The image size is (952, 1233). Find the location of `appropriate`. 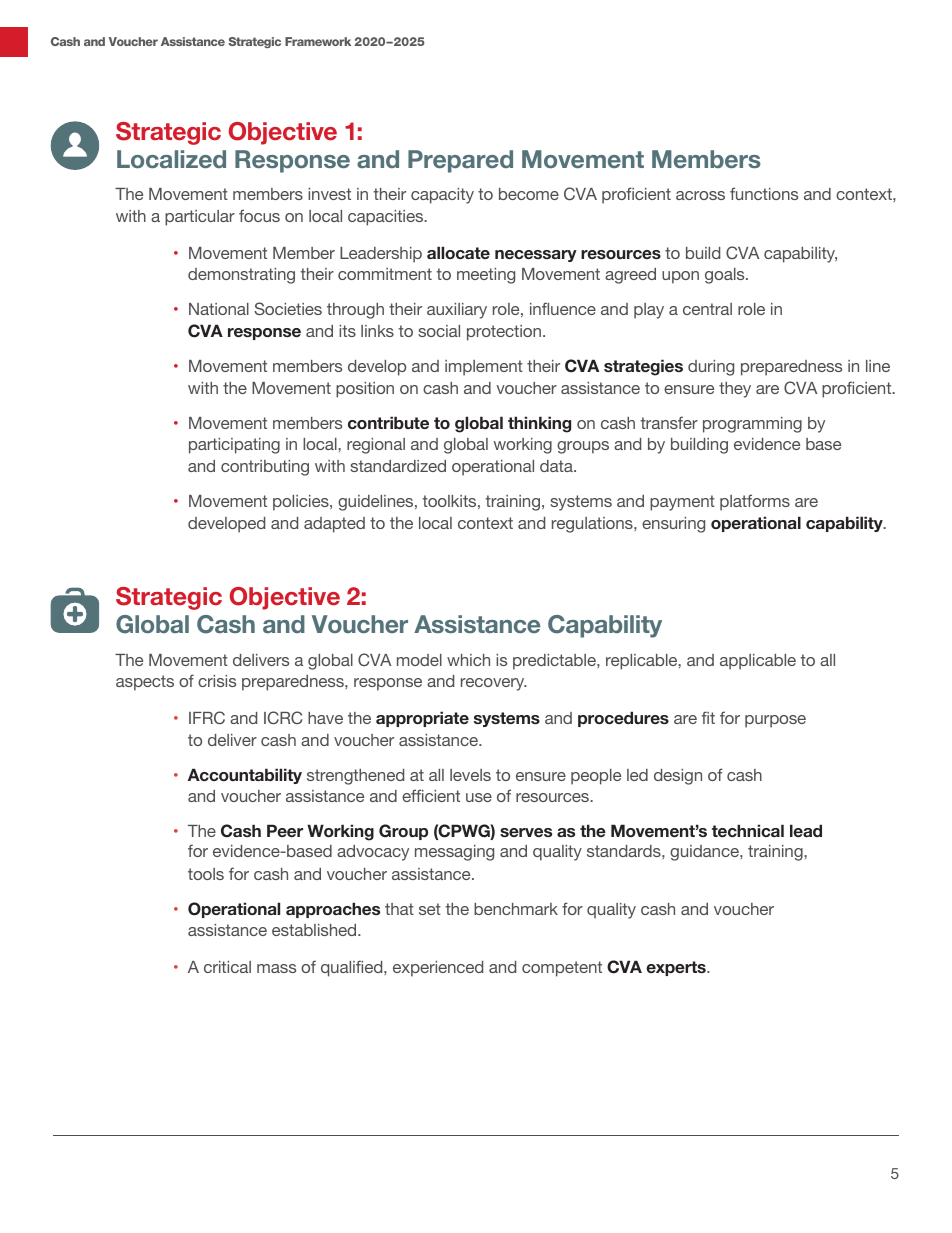

appropriate is located at coordinates (422, 719).
